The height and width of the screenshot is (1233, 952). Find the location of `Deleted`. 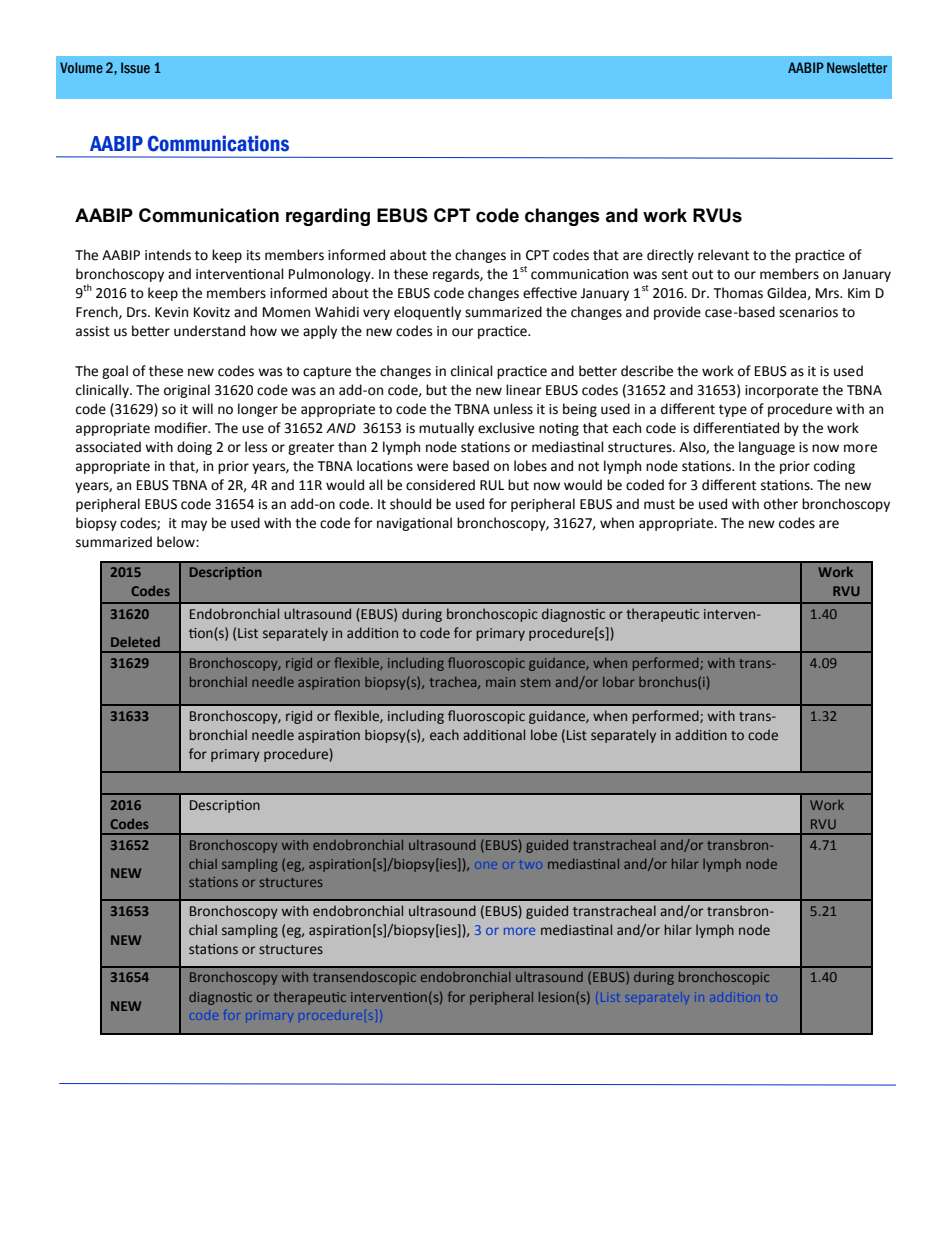

Deleted is located at coordinates (135, 641).
